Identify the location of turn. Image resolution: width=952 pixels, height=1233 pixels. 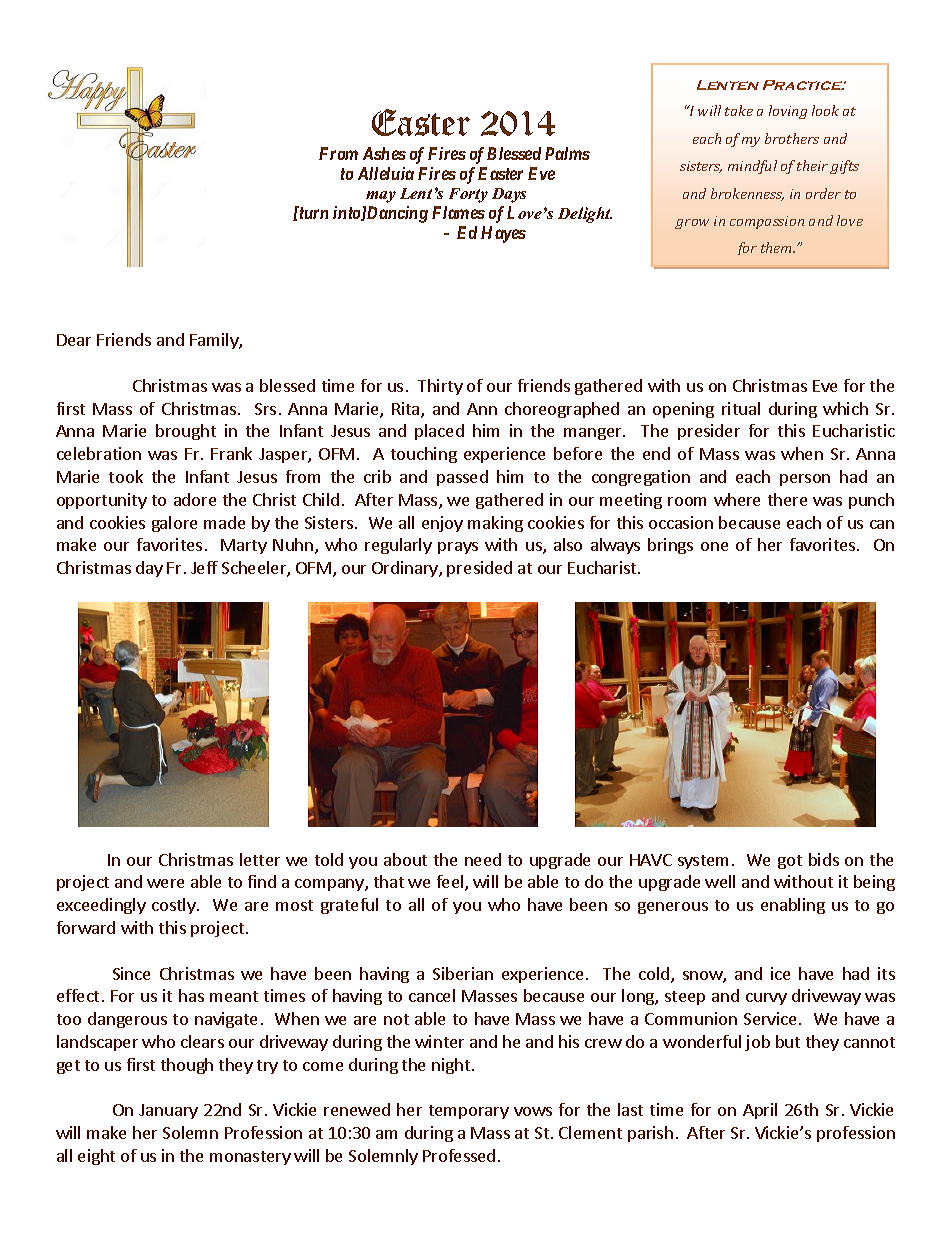
(312, 213).
